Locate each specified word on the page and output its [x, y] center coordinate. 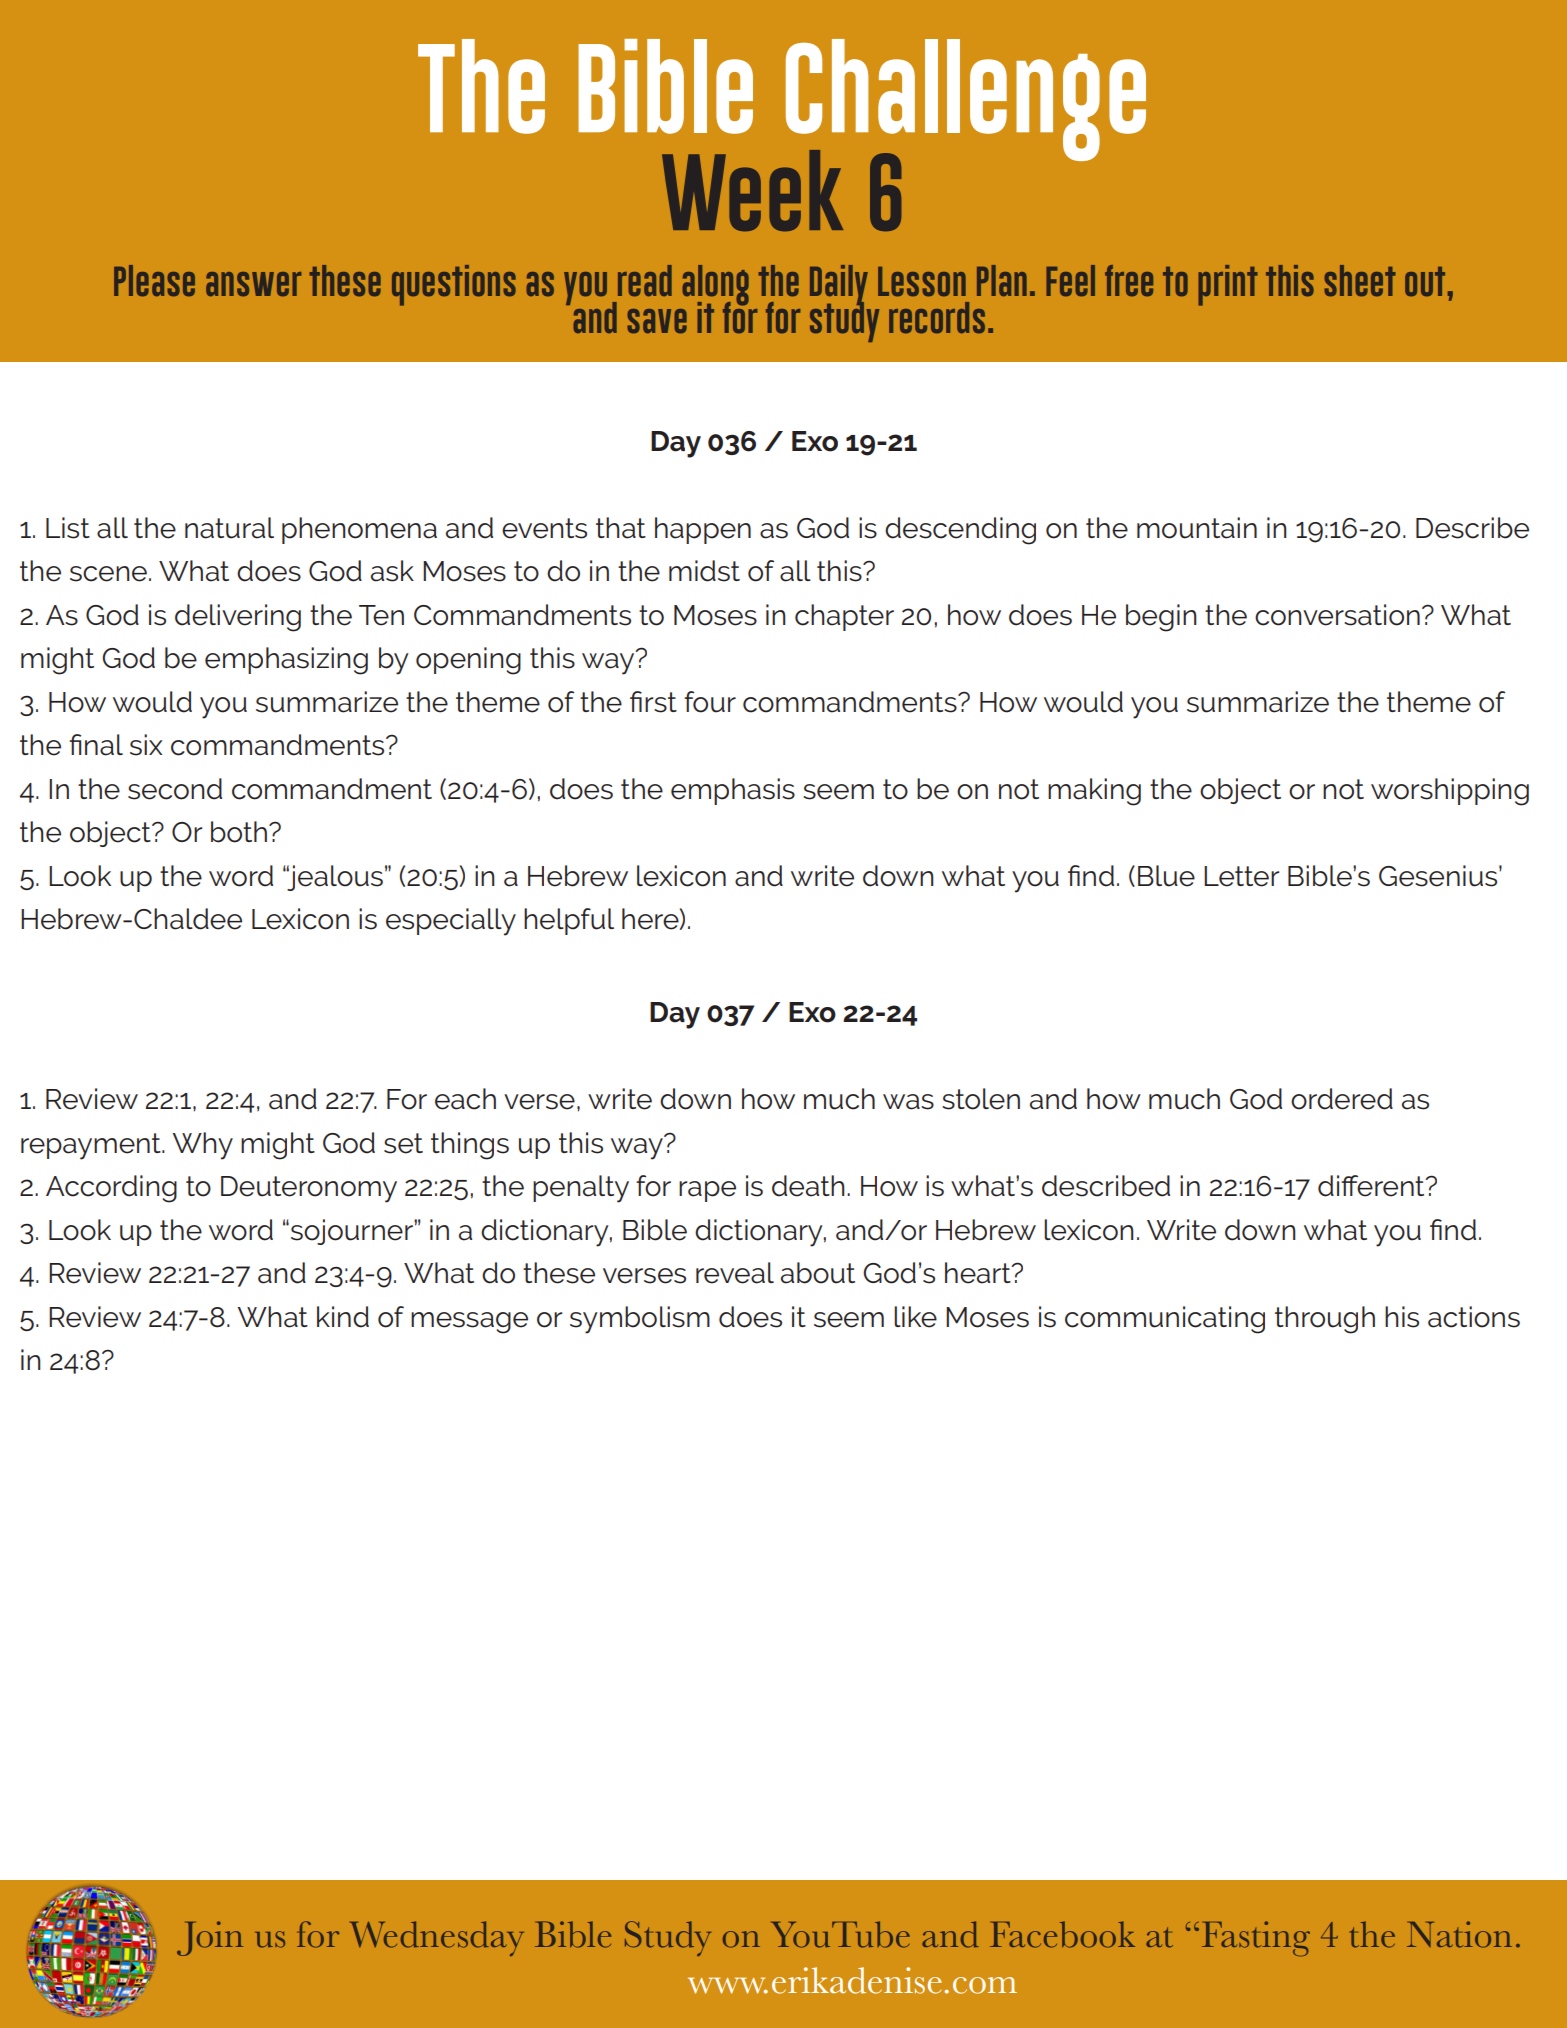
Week [752, 190]
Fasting [1256, 1938]
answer [254, 284]
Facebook [1062, 1934]
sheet [1360, 280]
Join [210, 1938]
